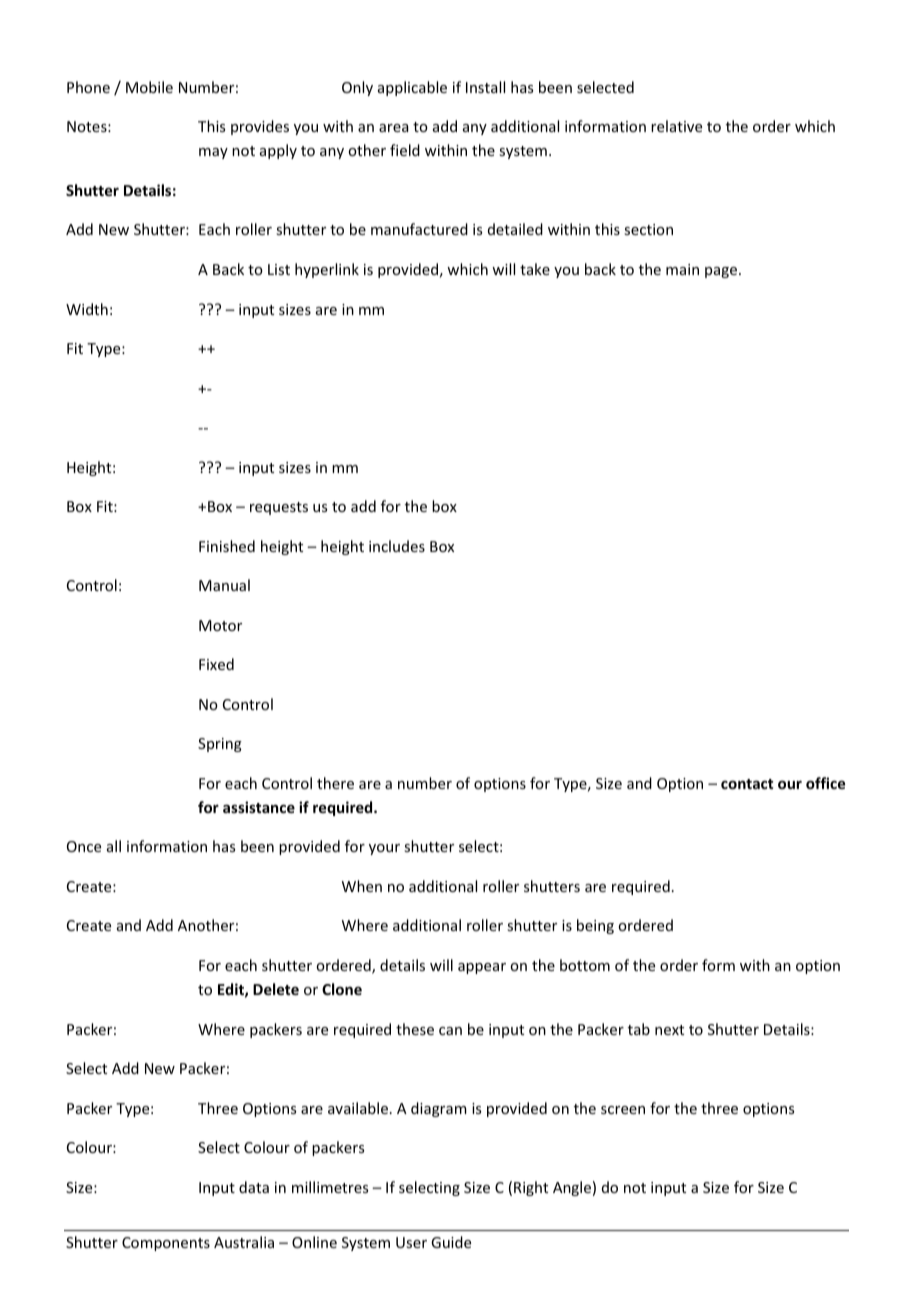 This document has height=1308, width=924. I want to click on Install, so click(485, 87).
